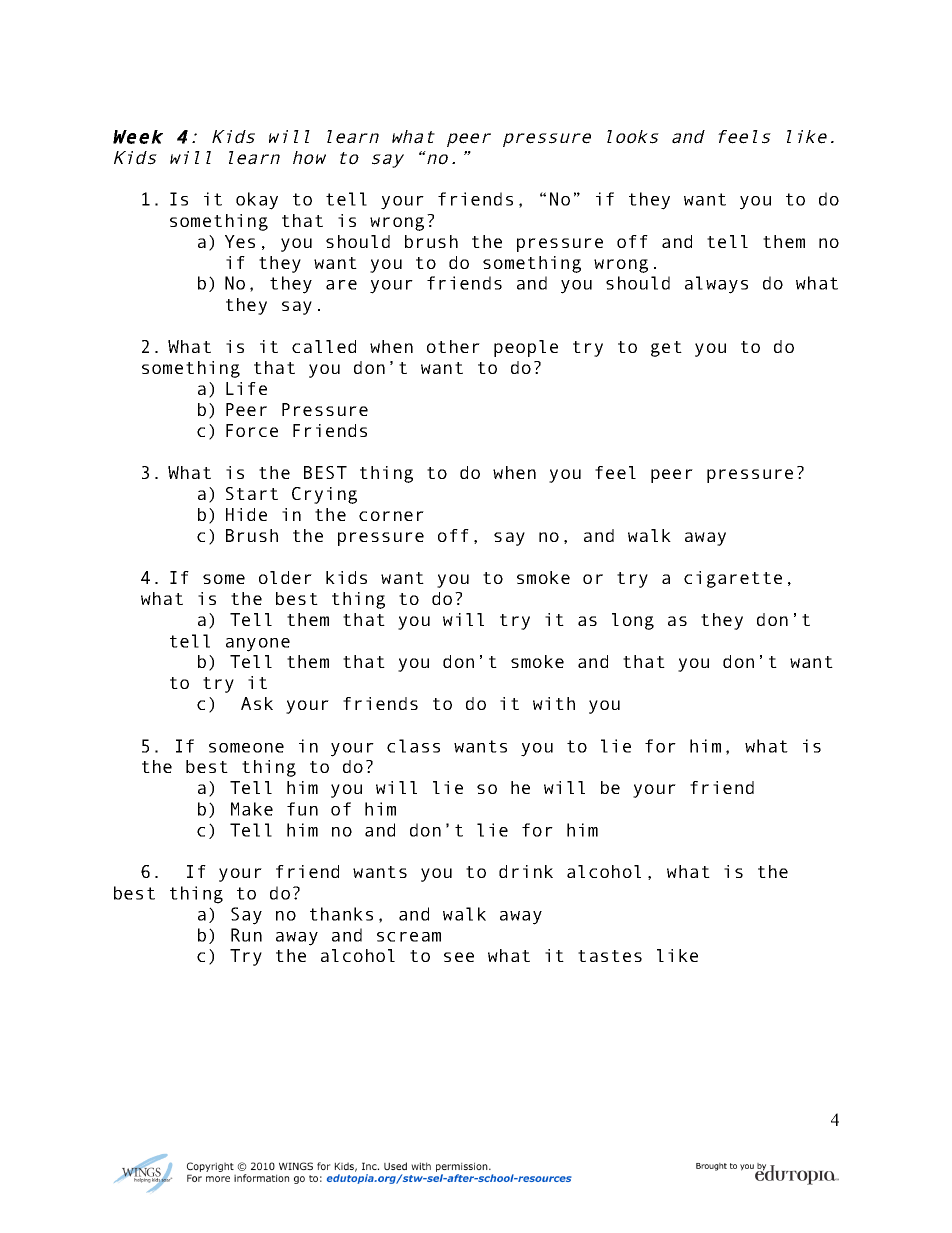 The width and height of the page is (952, 1233). I want to click on older, so click(285, 577).
